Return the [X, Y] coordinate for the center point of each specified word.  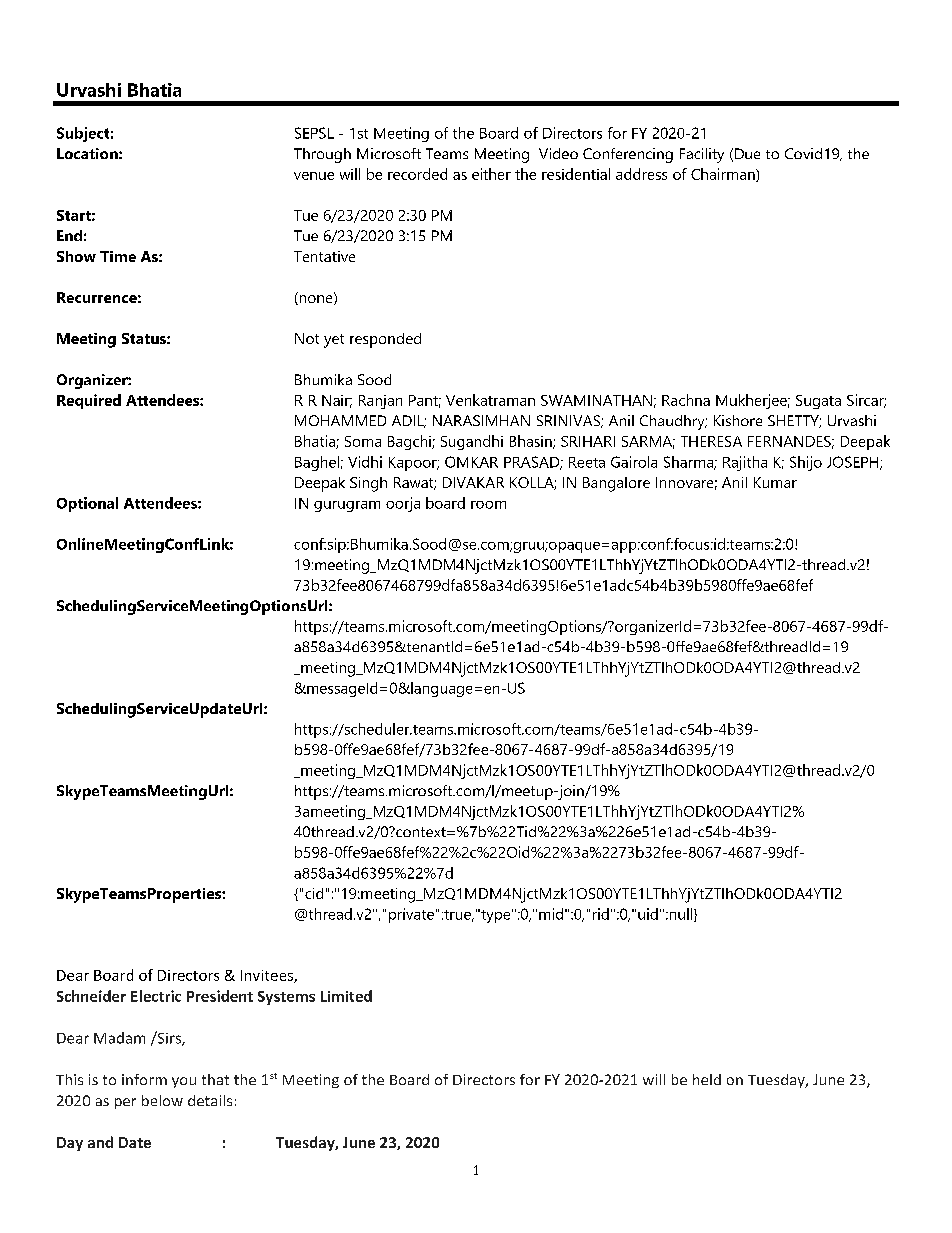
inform [144, 1079]
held [707, 1079]
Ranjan [380, 402]
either [491, 174]
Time [118, 256]
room [488, 505]
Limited [346, 996]
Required [89, 401]
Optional [87, 504]
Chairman [724, 175]
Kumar [775, 482]
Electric [156, 996]
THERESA [711, 441]
